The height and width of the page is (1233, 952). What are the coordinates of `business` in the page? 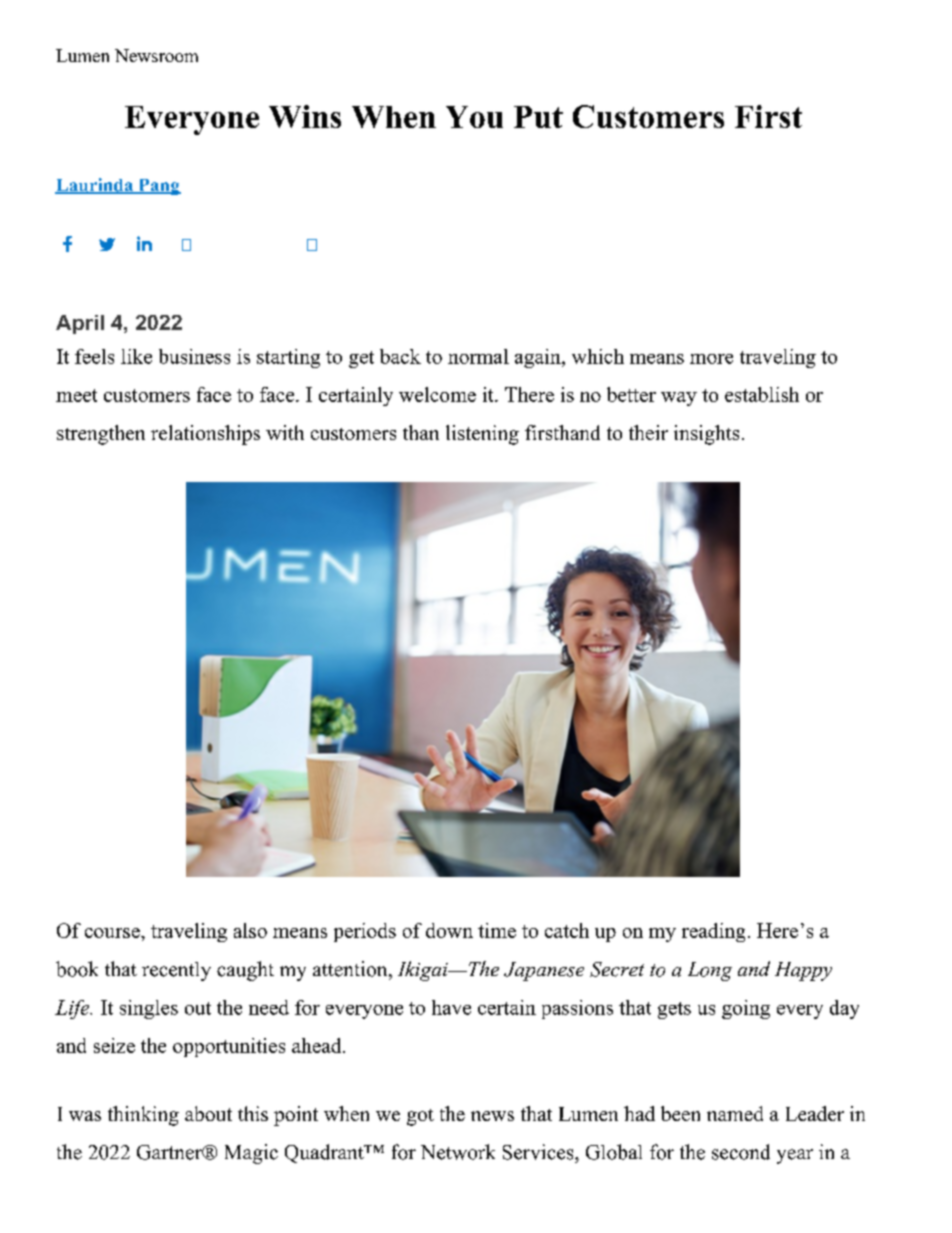 It's located at (194, 356).
